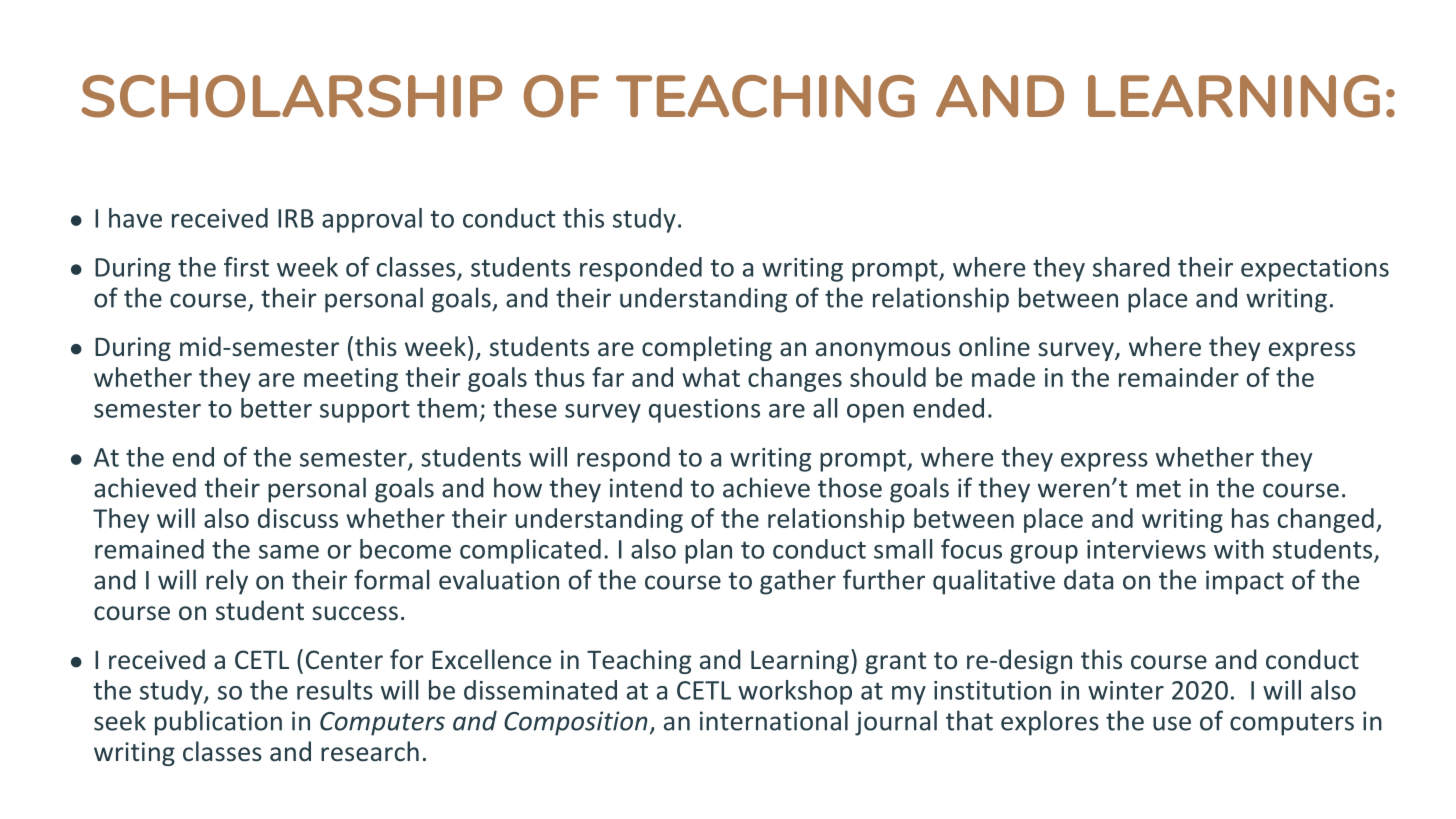 This screenshot has width=1456, height=819. What do you see at coordinates (292, 96) in the screenshot?
I see `SCHOLARSHIP` at bounding box center [292, 96].
